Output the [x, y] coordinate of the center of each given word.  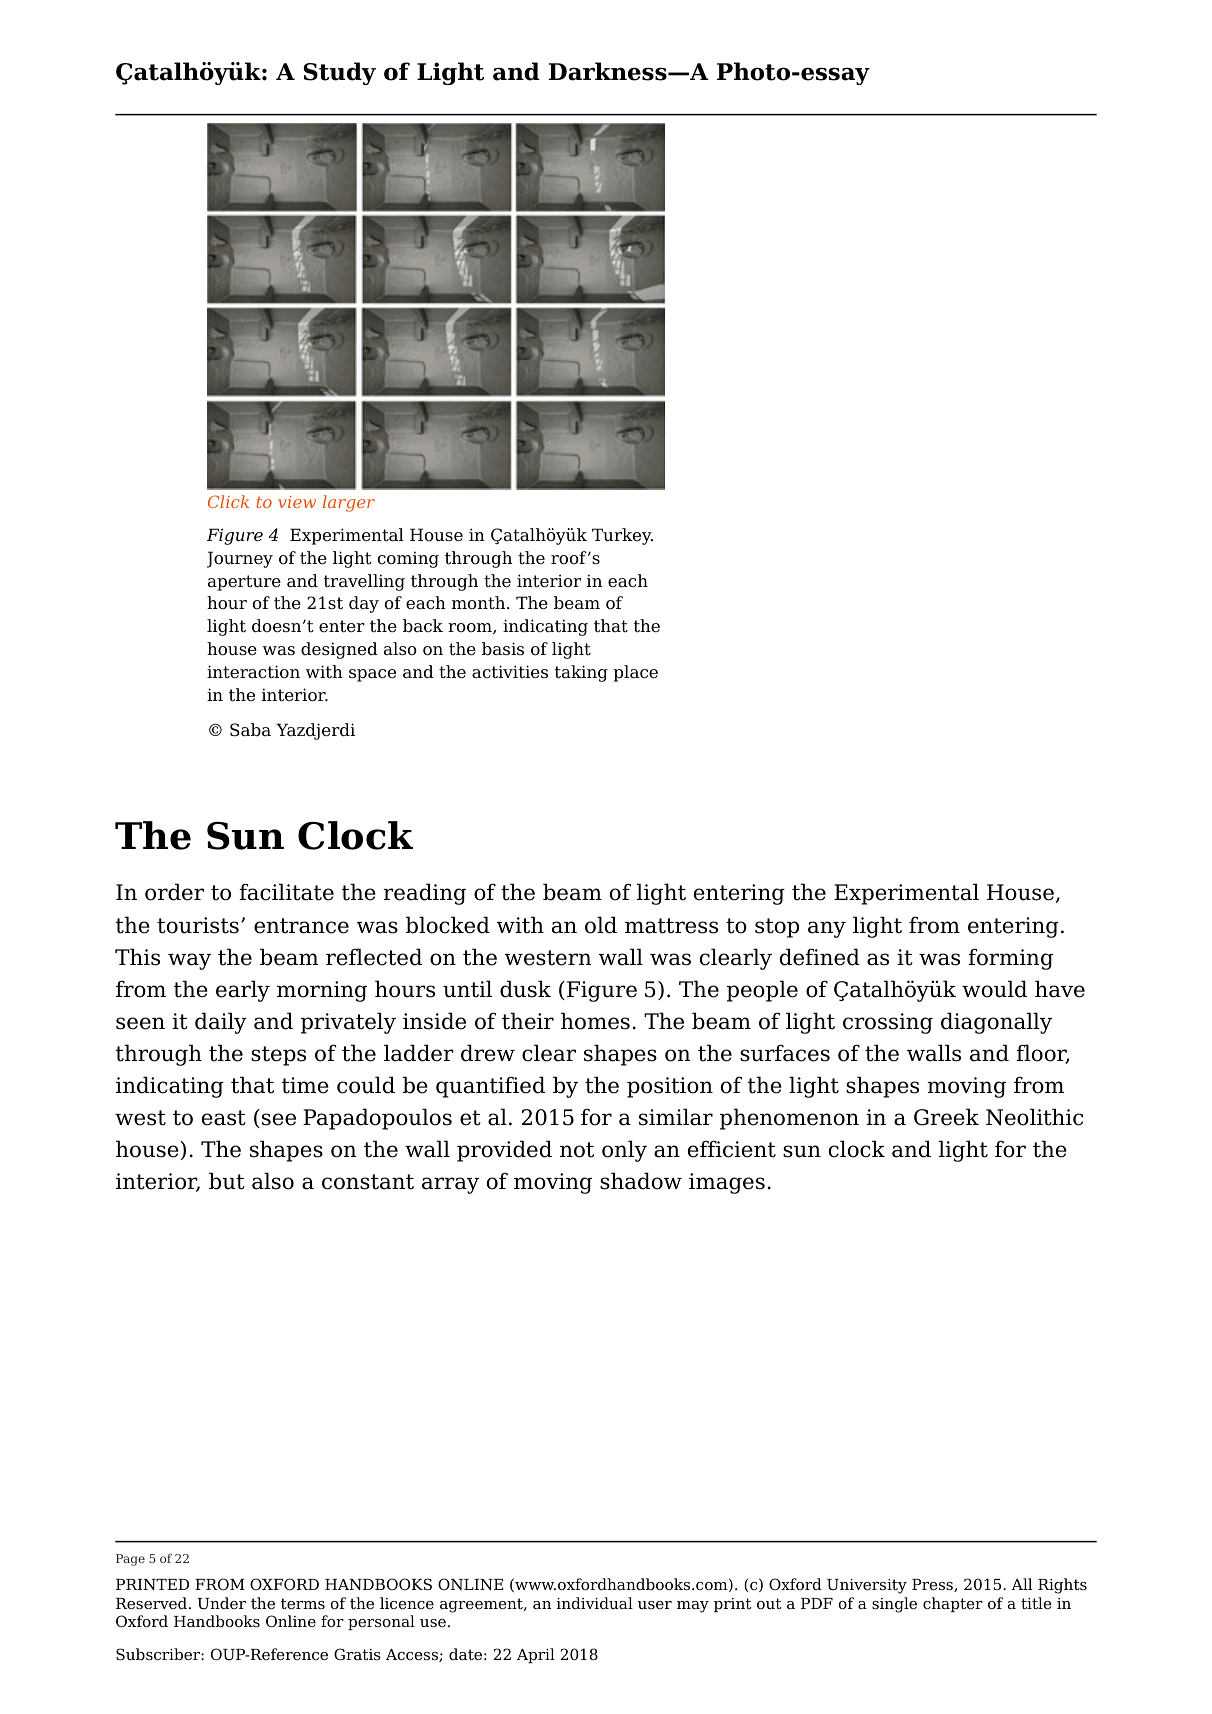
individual [595, 1603]
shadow [641, 1181]
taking [581, 673]
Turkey [622, 536]
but [227, 1181]
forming [1010, 959]
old [601, 925]
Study [339, 73]
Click [228, 501]
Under [222, 1603]
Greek [946, 1117]
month [480, 603]
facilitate [286, 892]
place [636, 673]
